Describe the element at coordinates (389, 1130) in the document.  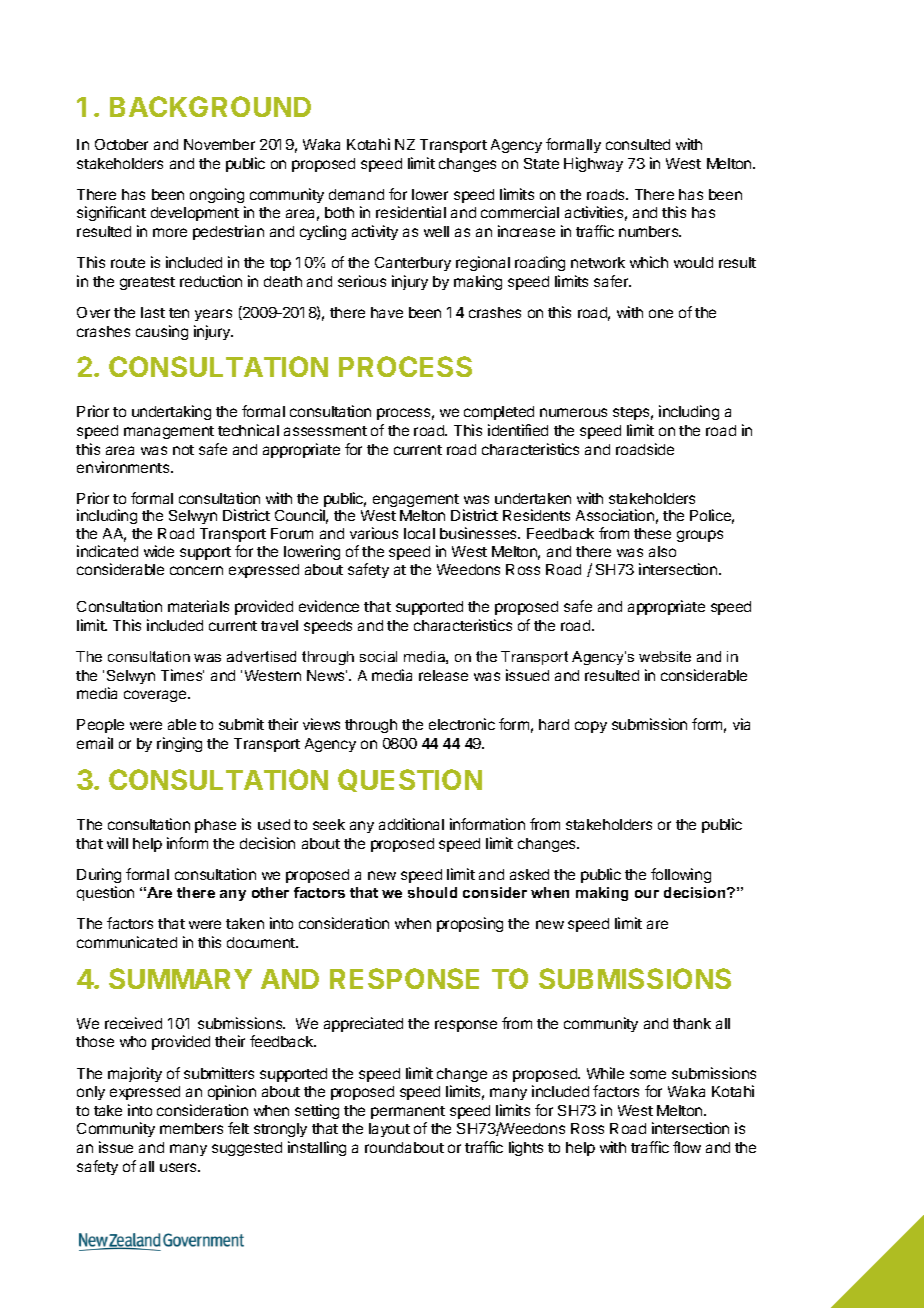
I see `layout` at that location.
